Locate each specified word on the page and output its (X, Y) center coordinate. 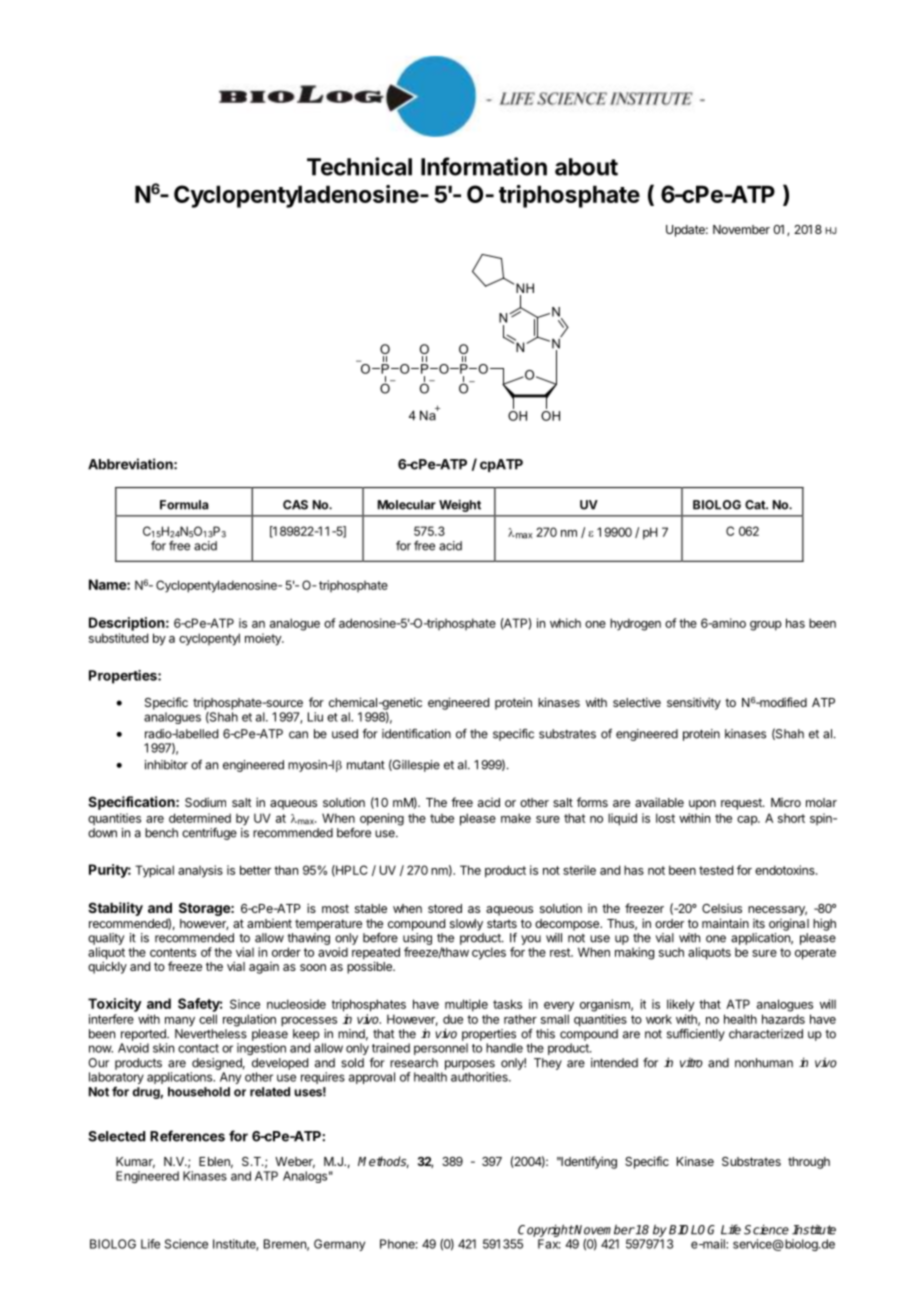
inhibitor (166, 765)
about (586, 167)
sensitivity (694, 703)
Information (484, 166)
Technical (359, 166)
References (187, 1136)
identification (416, 734)
